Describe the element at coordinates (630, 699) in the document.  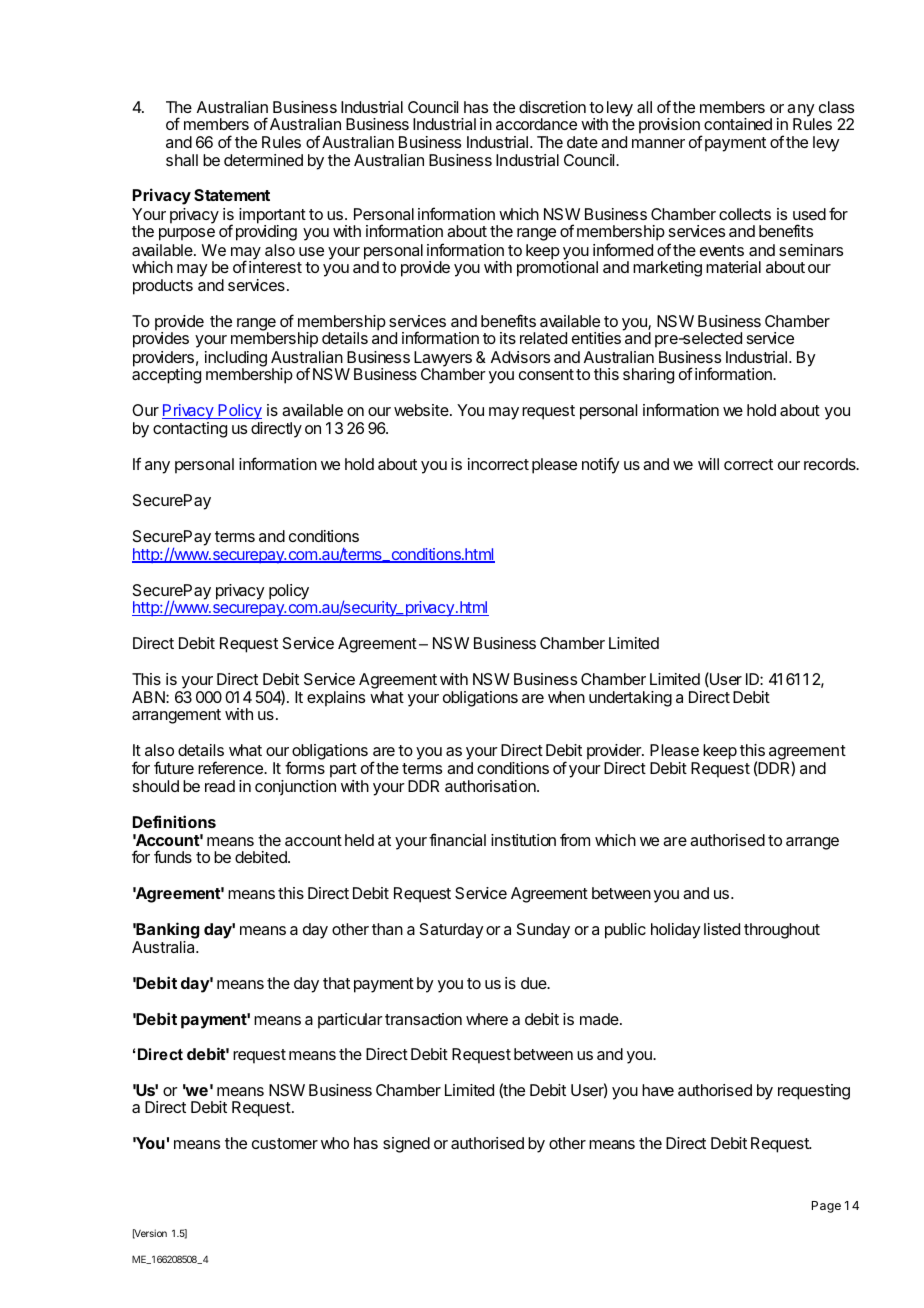
I see `undertaking` at that location.
